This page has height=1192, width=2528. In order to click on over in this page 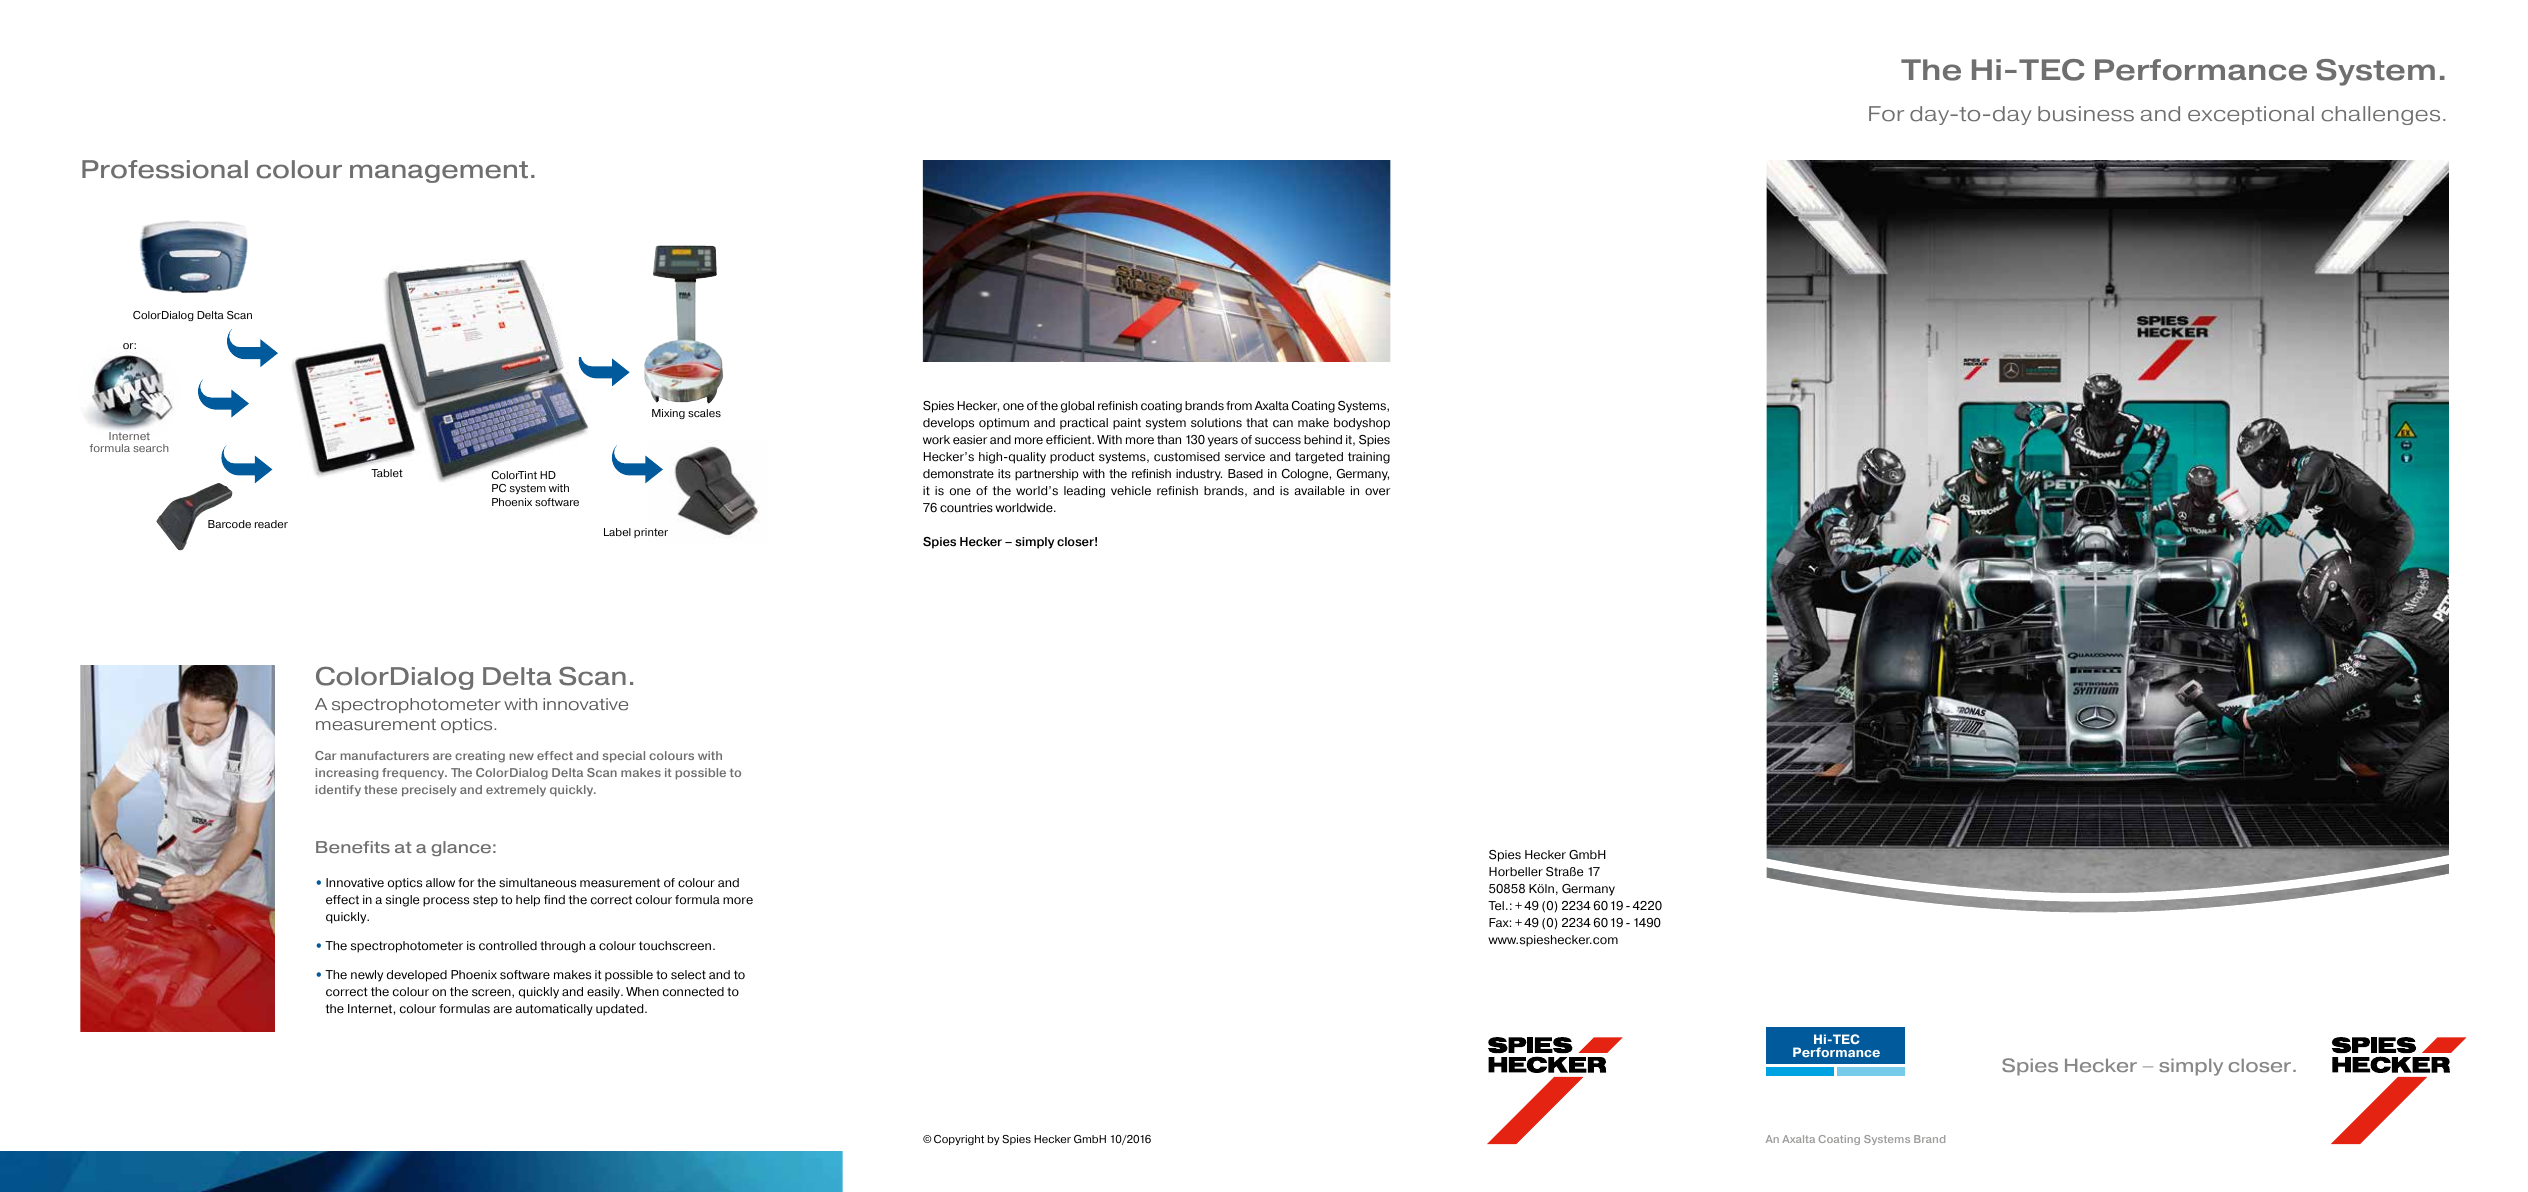, I will do `click(1377, 492)`.
